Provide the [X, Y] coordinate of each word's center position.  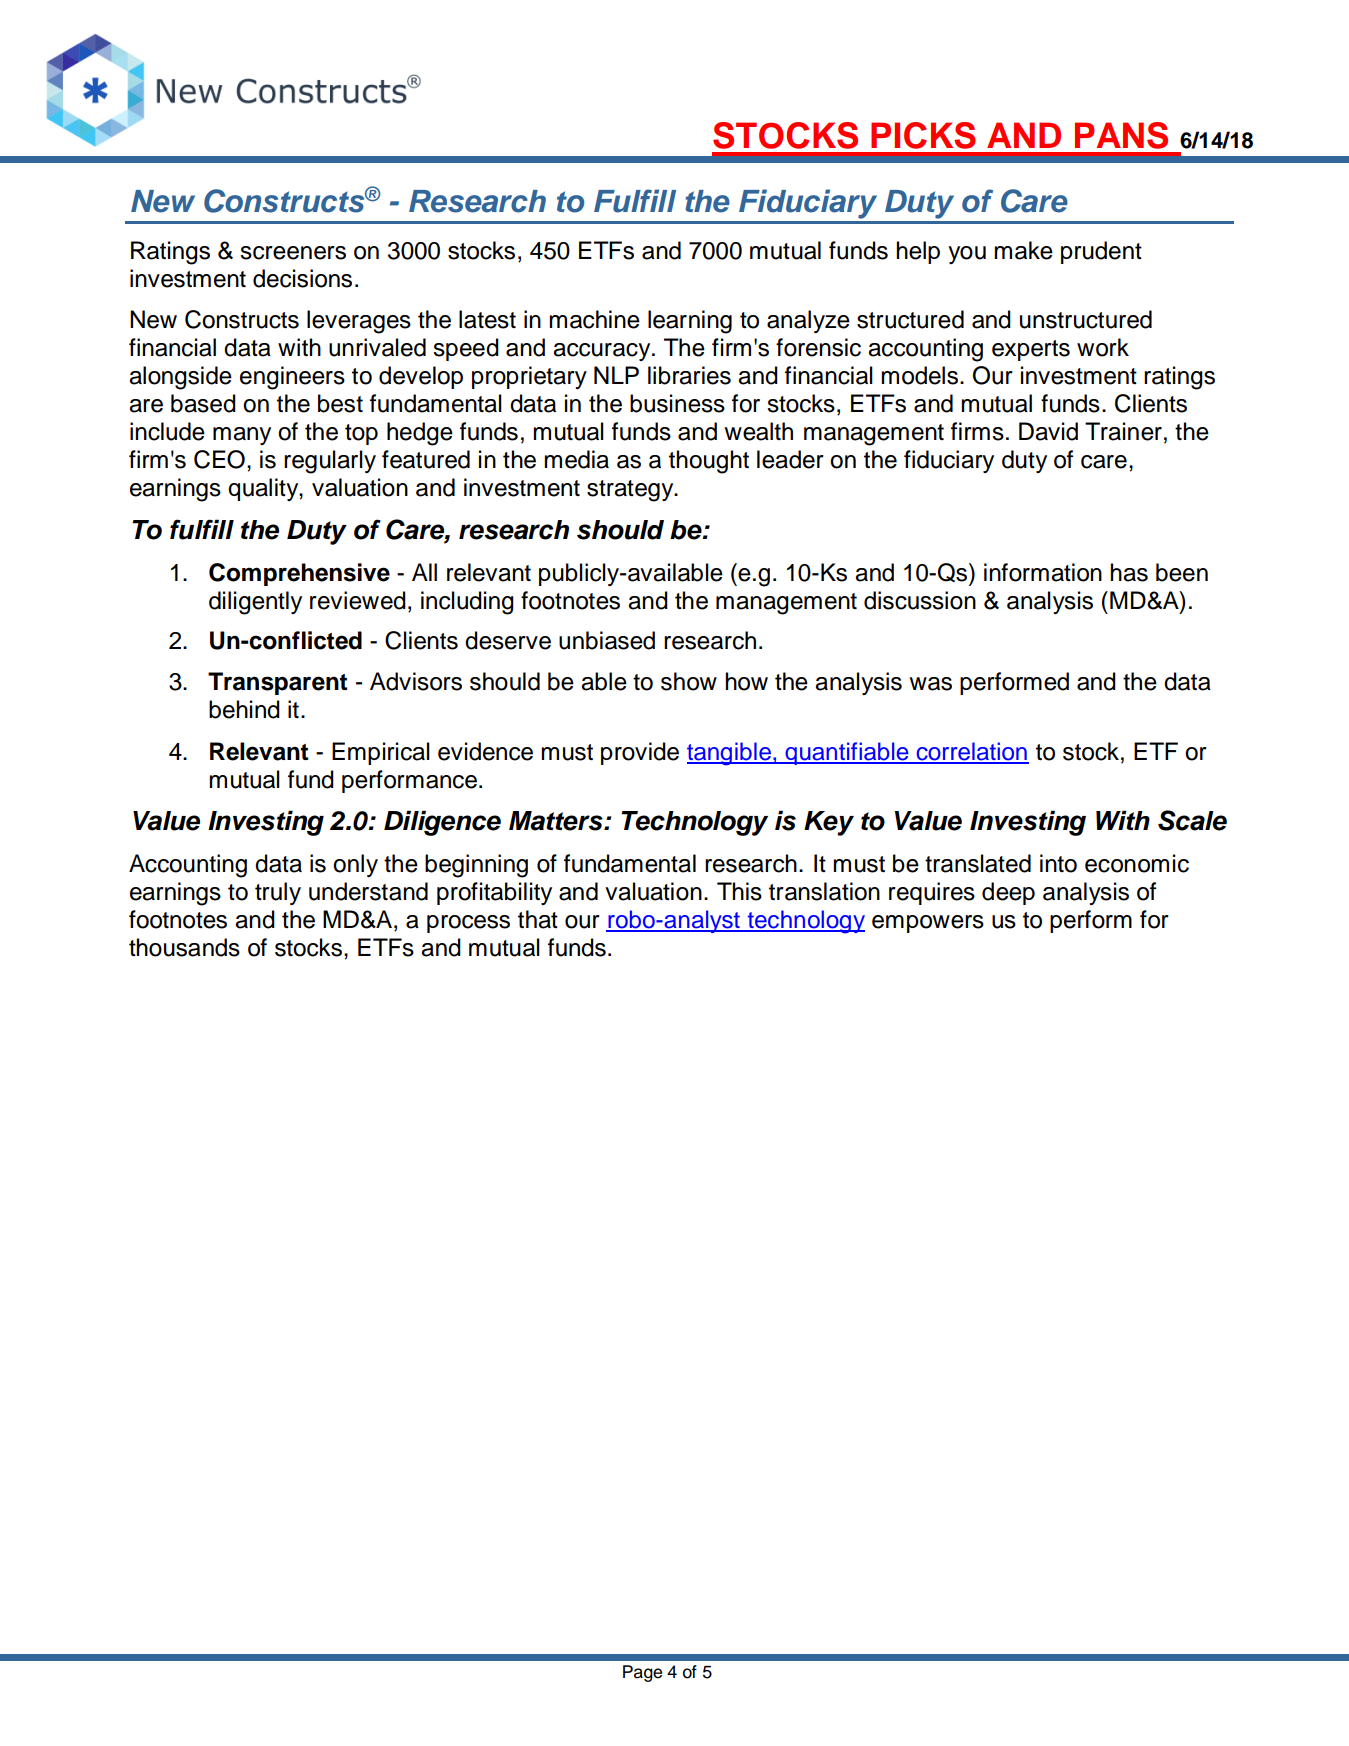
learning [690, 322]
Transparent [277, 683]
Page [642, 1673]
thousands [184, 947]
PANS [1121, 135]
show [689, 681]
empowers [928, 924]
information [1043, 572]
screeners [293, 253]
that [538, 919]
